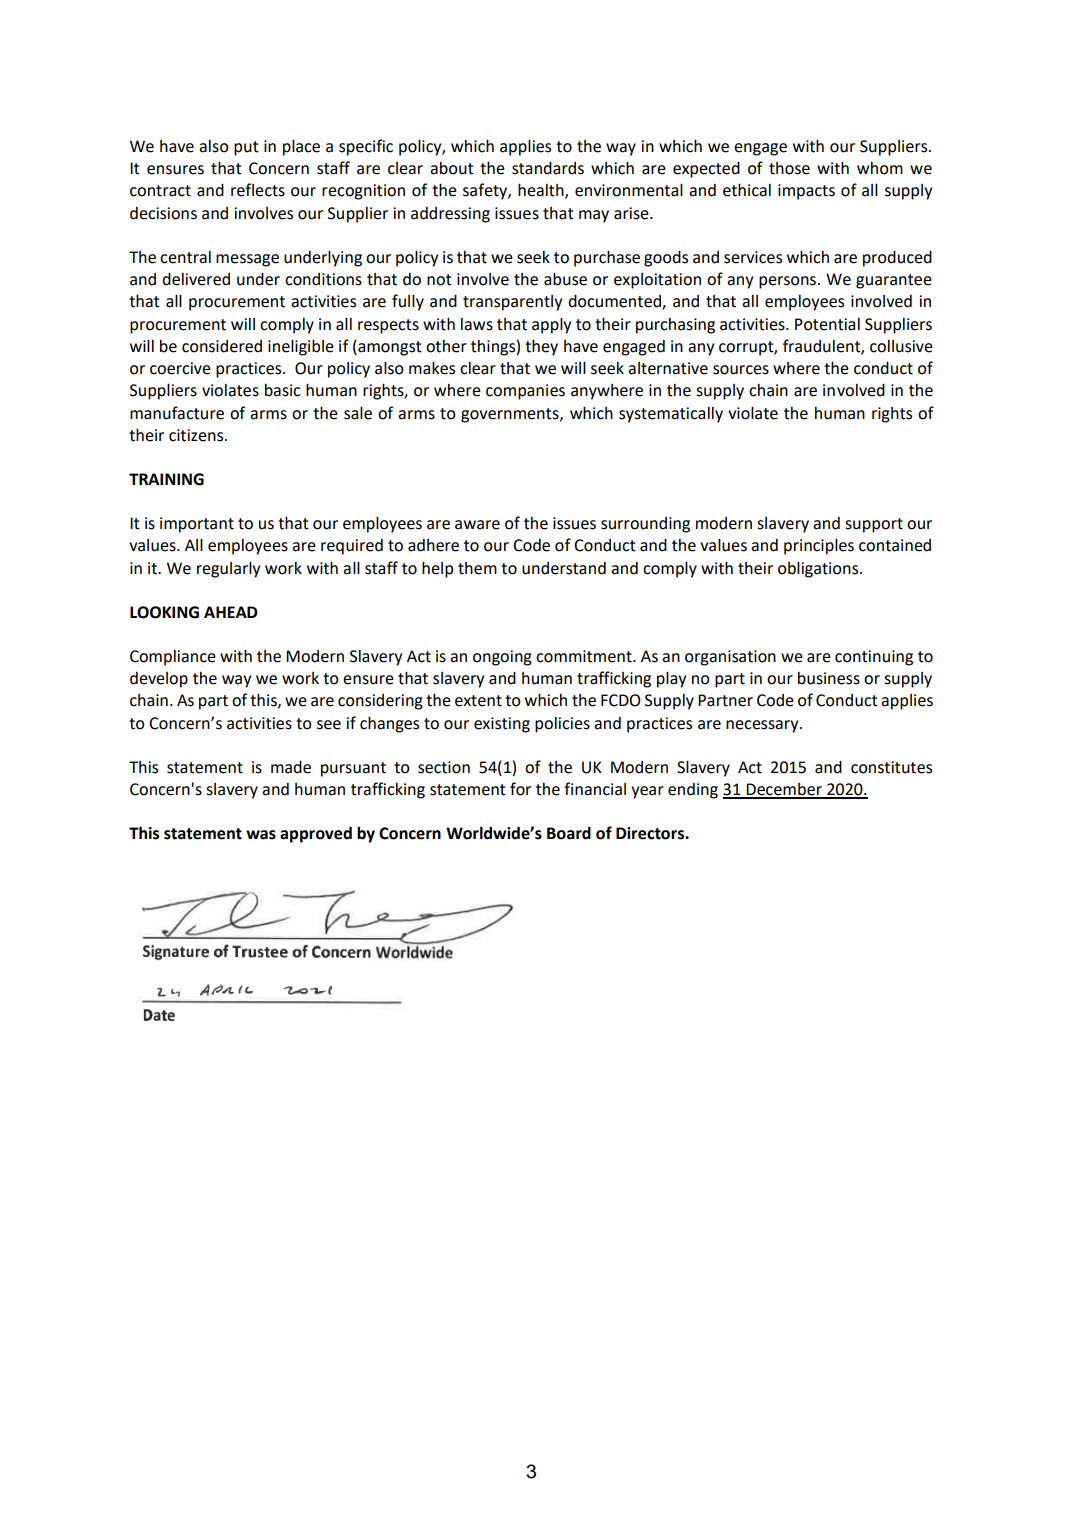  What do you see at coordinates (477, 525) in the image?
I see `aware` at bounding box center [477, 525].
